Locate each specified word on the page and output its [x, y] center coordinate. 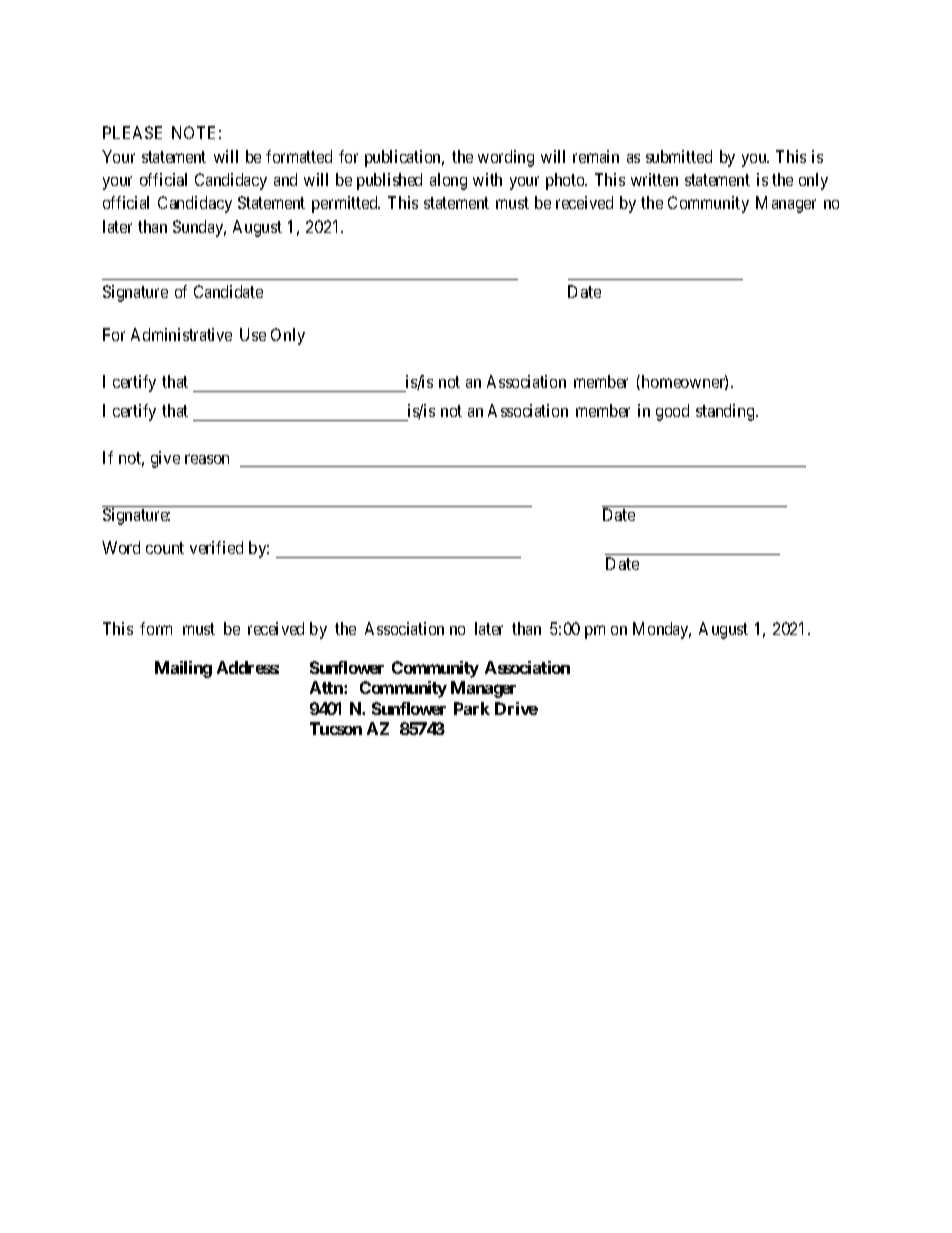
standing [726, 412]
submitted [679, 156]
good [672, 412]
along [448, 181]
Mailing [183, 669]
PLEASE [132, 132]
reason [207, 459]
